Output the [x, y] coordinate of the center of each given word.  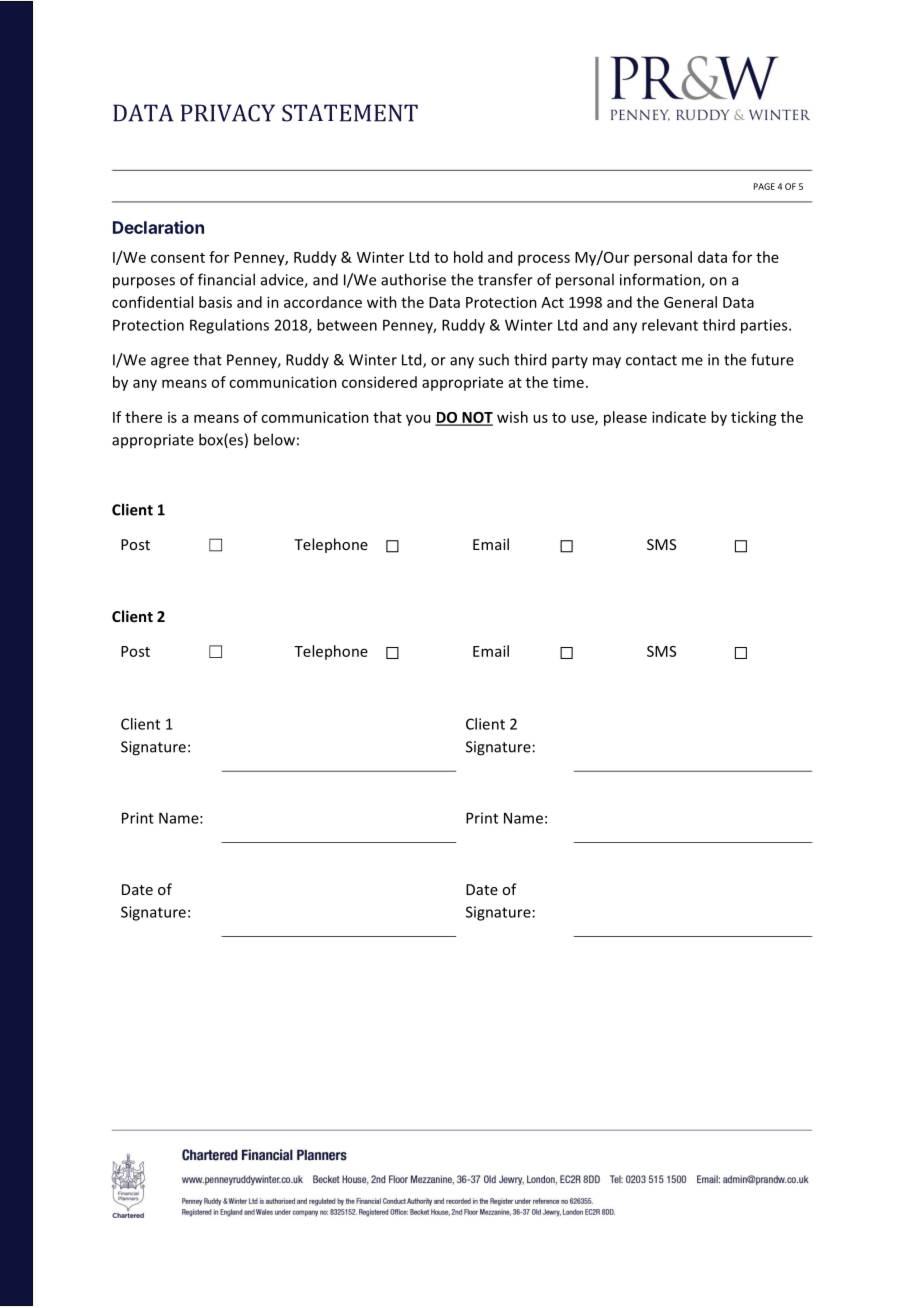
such [494, 359]
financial [226, 279]
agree [170, 363]
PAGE [764, 186]
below [274, 439]
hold [468, 257]
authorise [413, 279]
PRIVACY [228, 113]
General [690, 302]
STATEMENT [350, 113]
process [544, 260]
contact [651, 360]
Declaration [158, 227]
